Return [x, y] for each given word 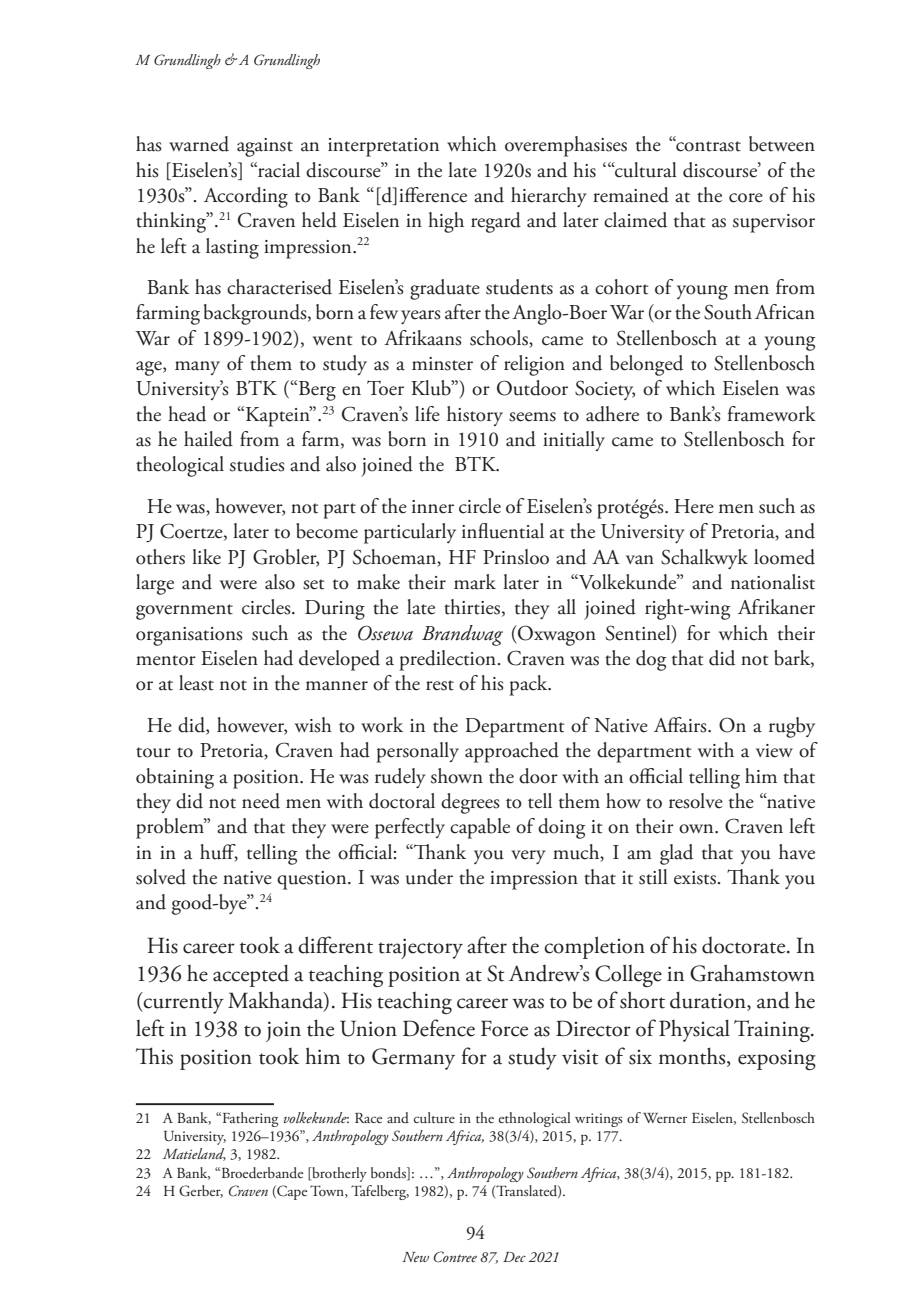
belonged [646, 365]
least [196, 683]
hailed [208, 439]
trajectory [420, 948]
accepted [251, 975]
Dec [514, 1257]
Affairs [681, 725]
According [246, 197]
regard [496, 222]
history [475, 416]
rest [440, 685]
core [746, 198]
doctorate [745, 945]
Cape [291, 1192]
